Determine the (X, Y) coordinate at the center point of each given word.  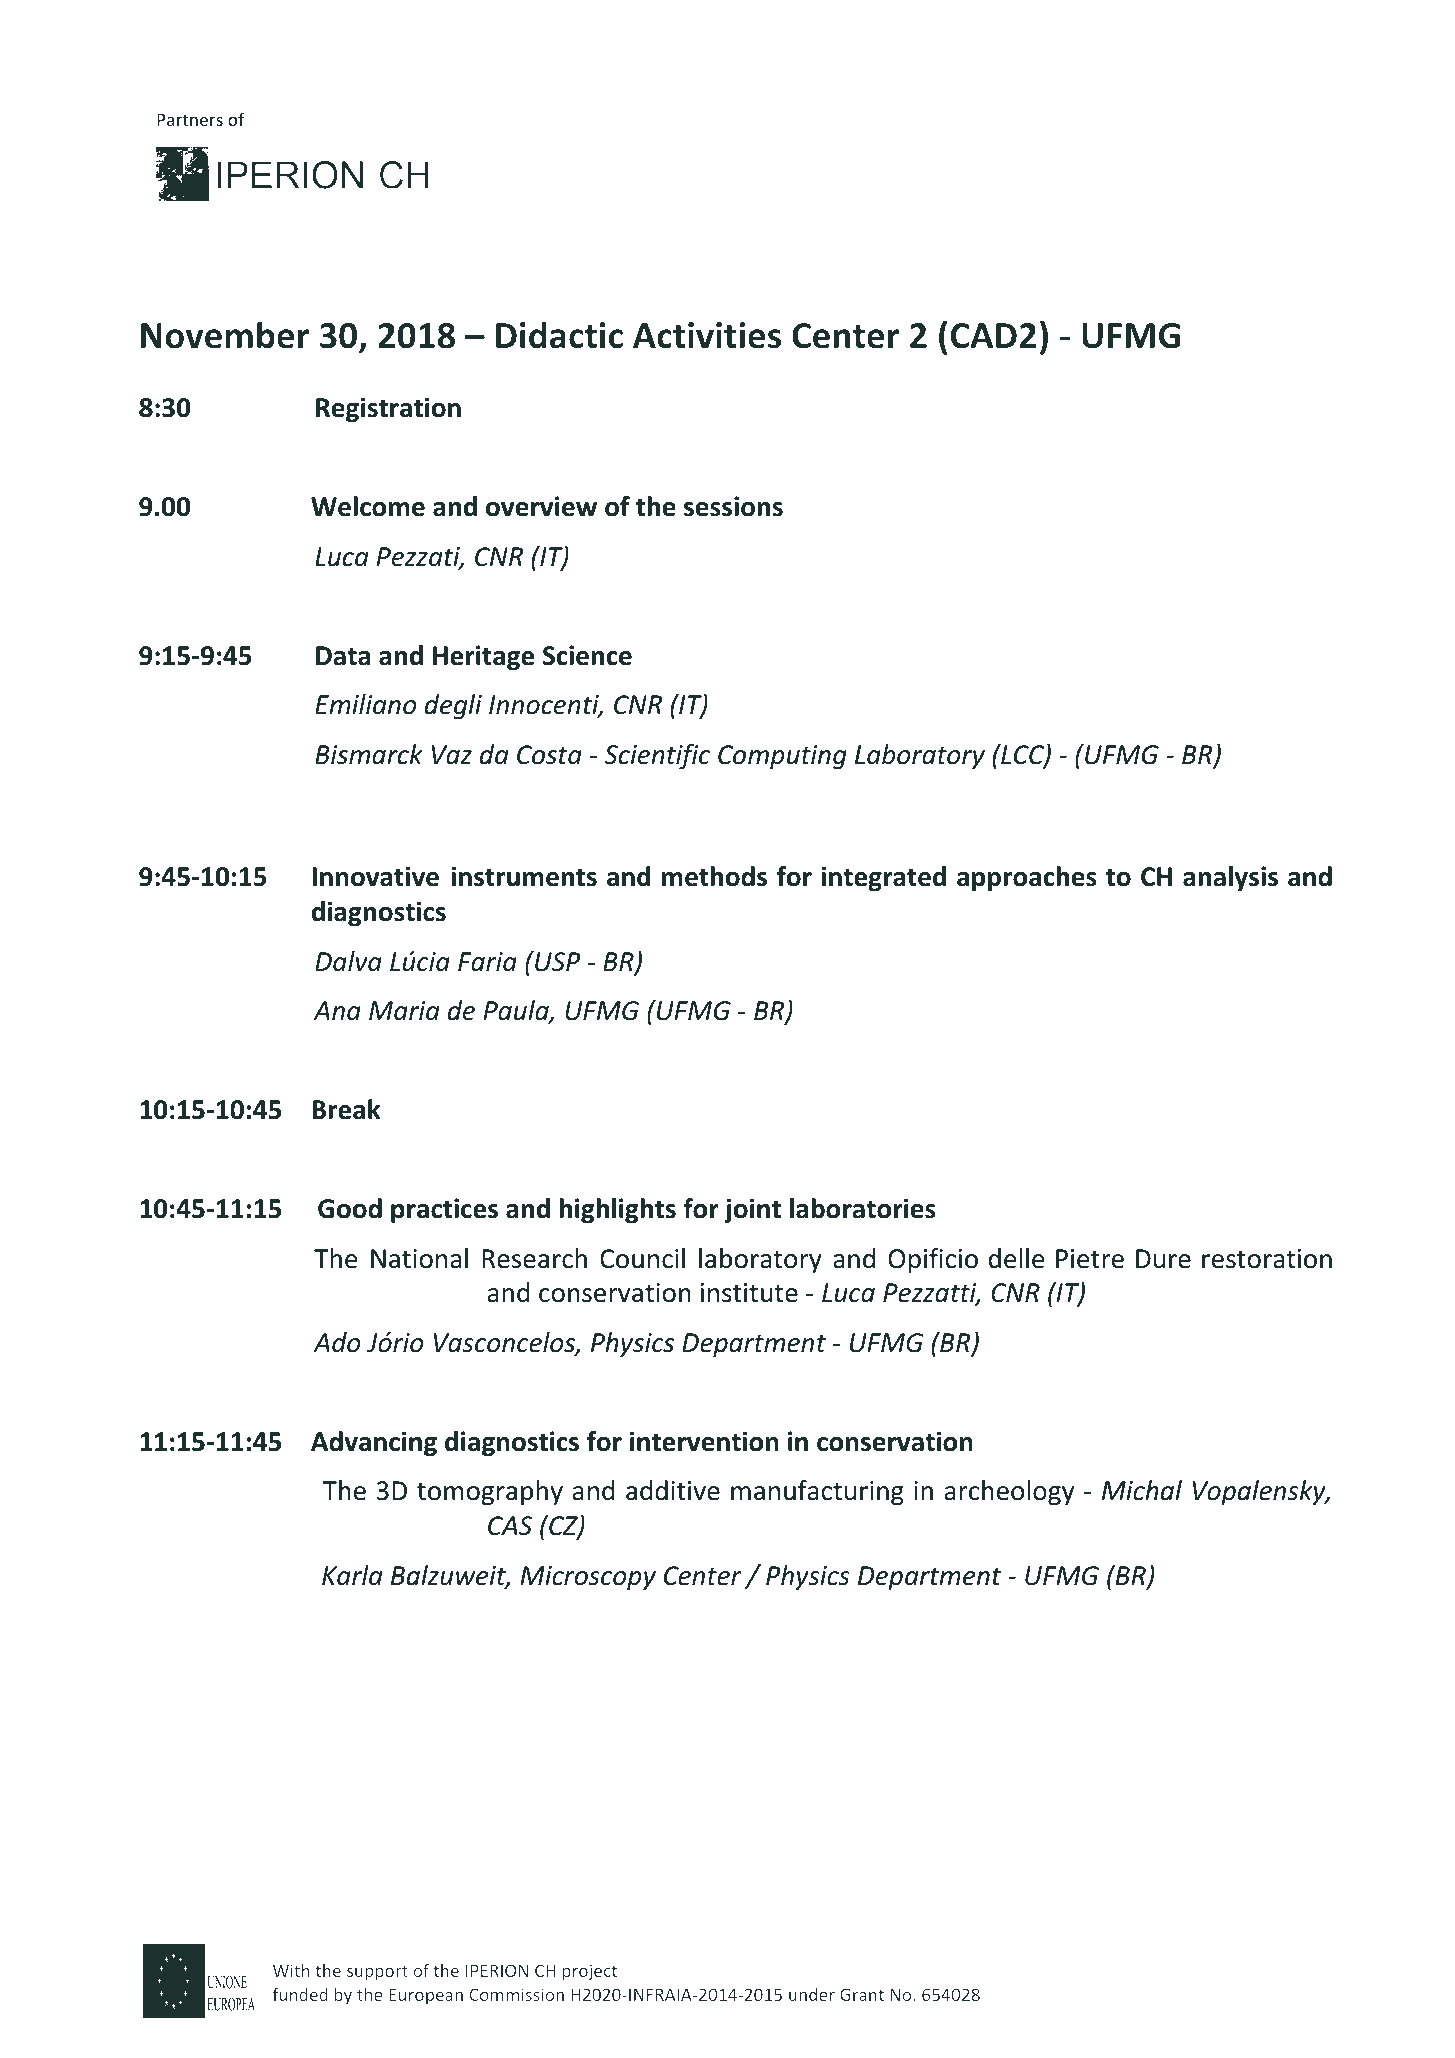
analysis (1230, 879)
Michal (1142, 1490)
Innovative (375, 876)
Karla (352, 1575)
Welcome (368, 506)
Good (350, 1208)
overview (541, 506)
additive (673, 1490)
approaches (1027, 878)
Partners (190, 119)
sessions (733, 506)
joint (752, 1211)
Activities (707, 335)
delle (1016, 1258)
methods (714, 876)
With (291, 1970)
